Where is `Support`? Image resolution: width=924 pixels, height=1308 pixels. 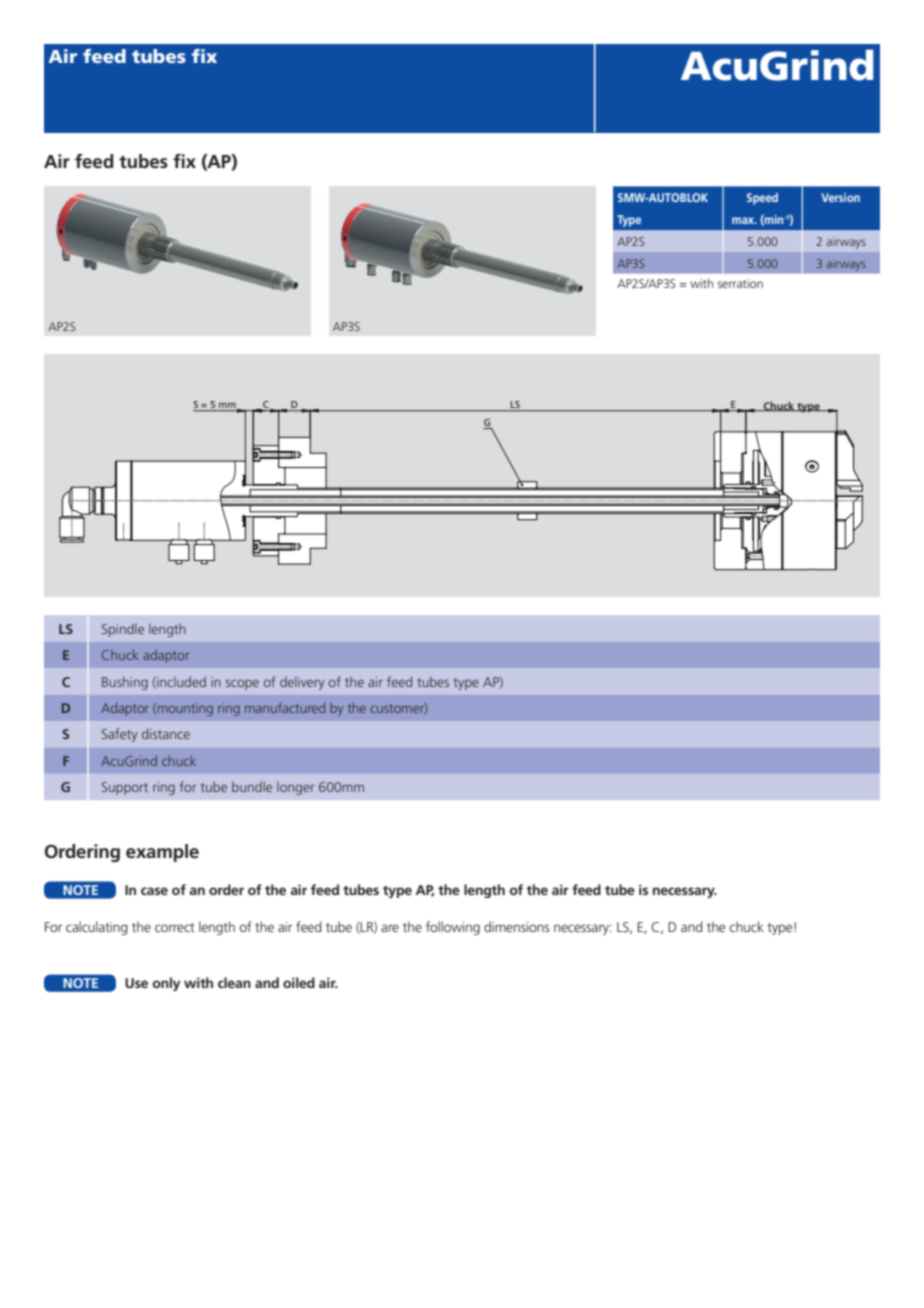
Support is located at coordinates (125, 788).
